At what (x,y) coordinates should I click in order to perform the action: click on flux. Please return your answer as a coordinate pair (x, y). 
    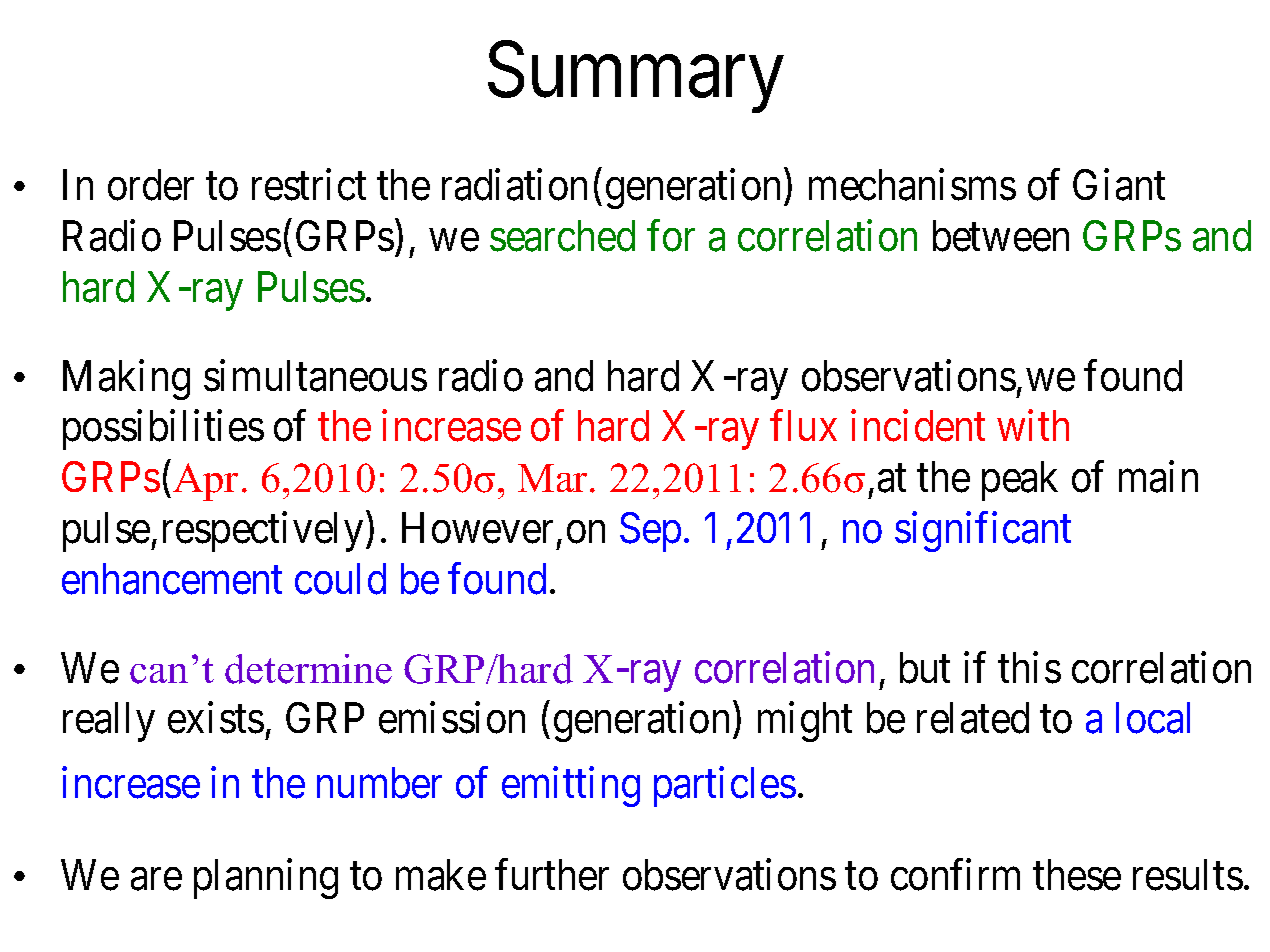
    Looking at the image, I should click on (803, 425).
